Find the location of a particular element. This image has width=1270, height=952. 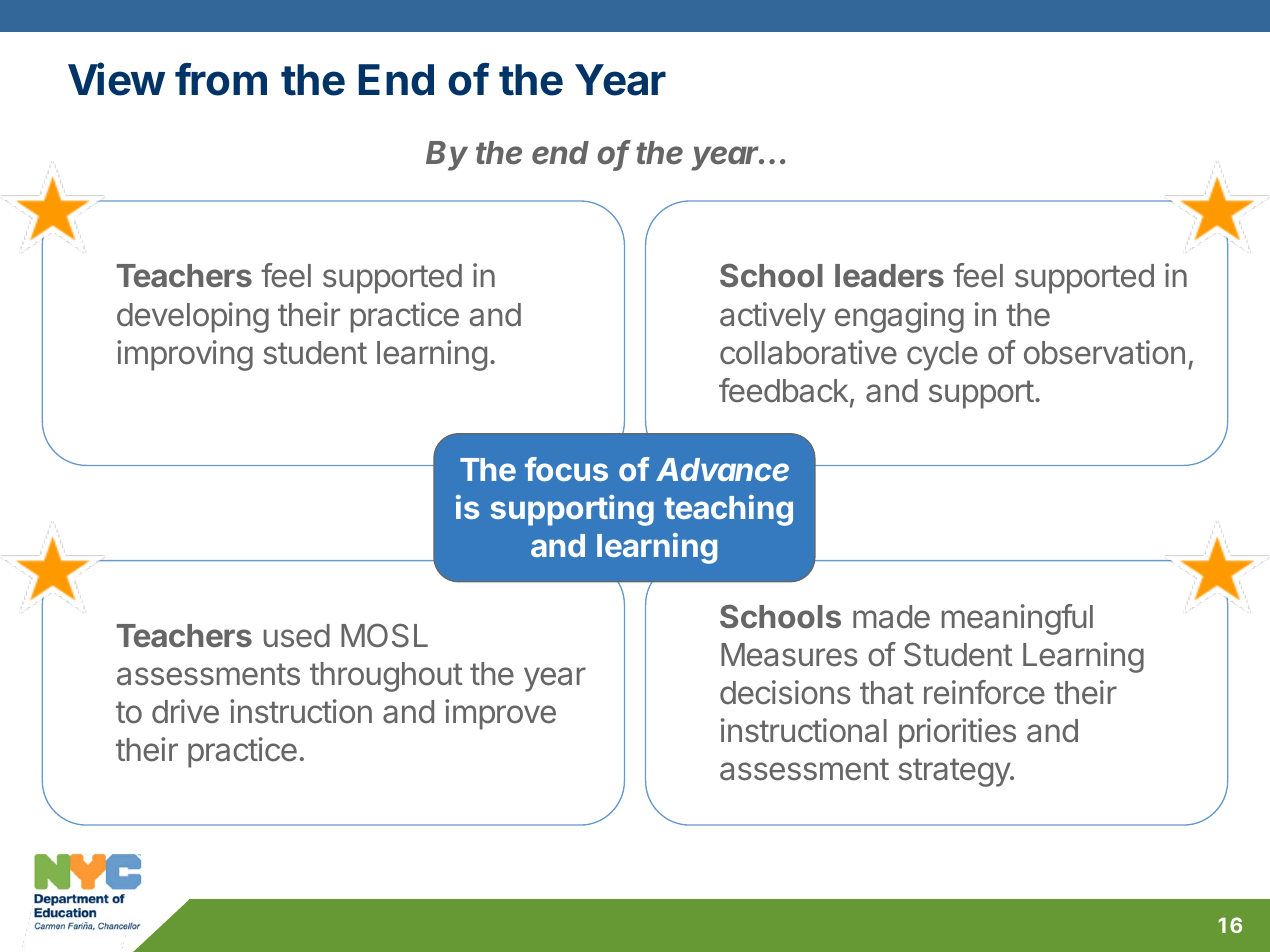

View is located at coordinates (116, 79).
